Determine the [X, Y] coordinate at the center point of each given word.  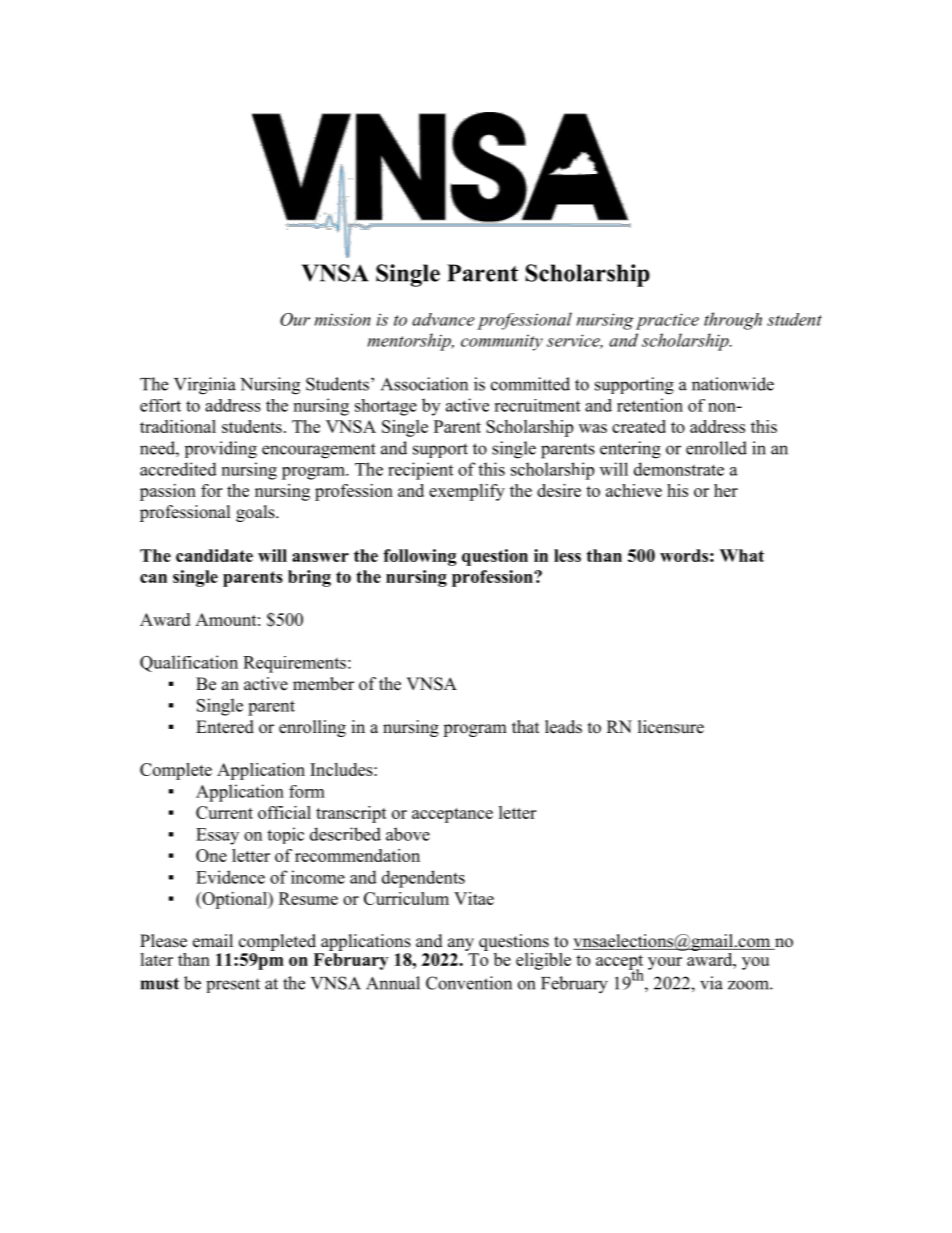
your [665, 963]
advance [443, 319]
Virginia [205, 386]
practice [667, 321]
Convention [469, 983]
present [233, 985]
